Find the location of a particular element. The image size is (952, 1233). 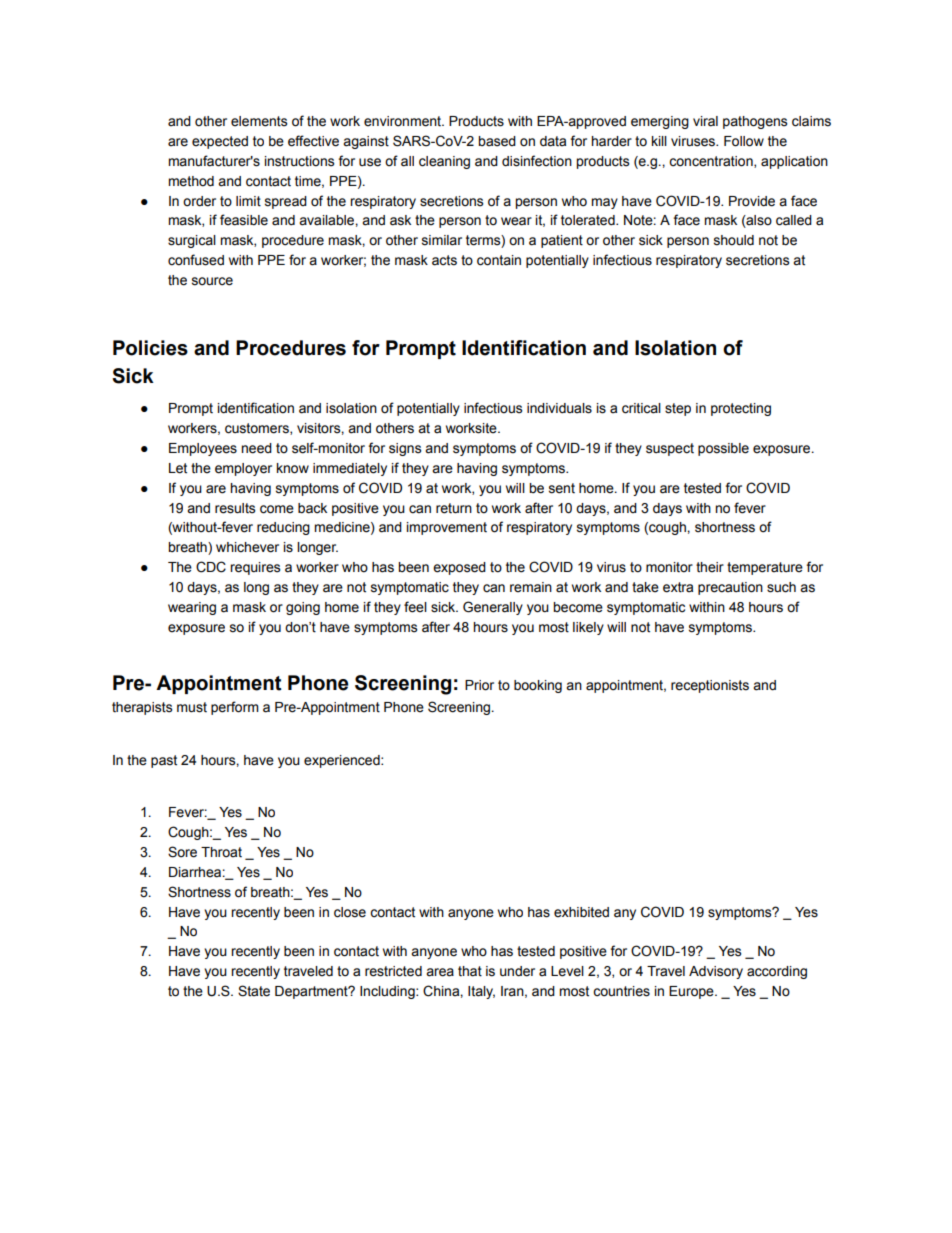

expected is located at coordinates (220, 142).
